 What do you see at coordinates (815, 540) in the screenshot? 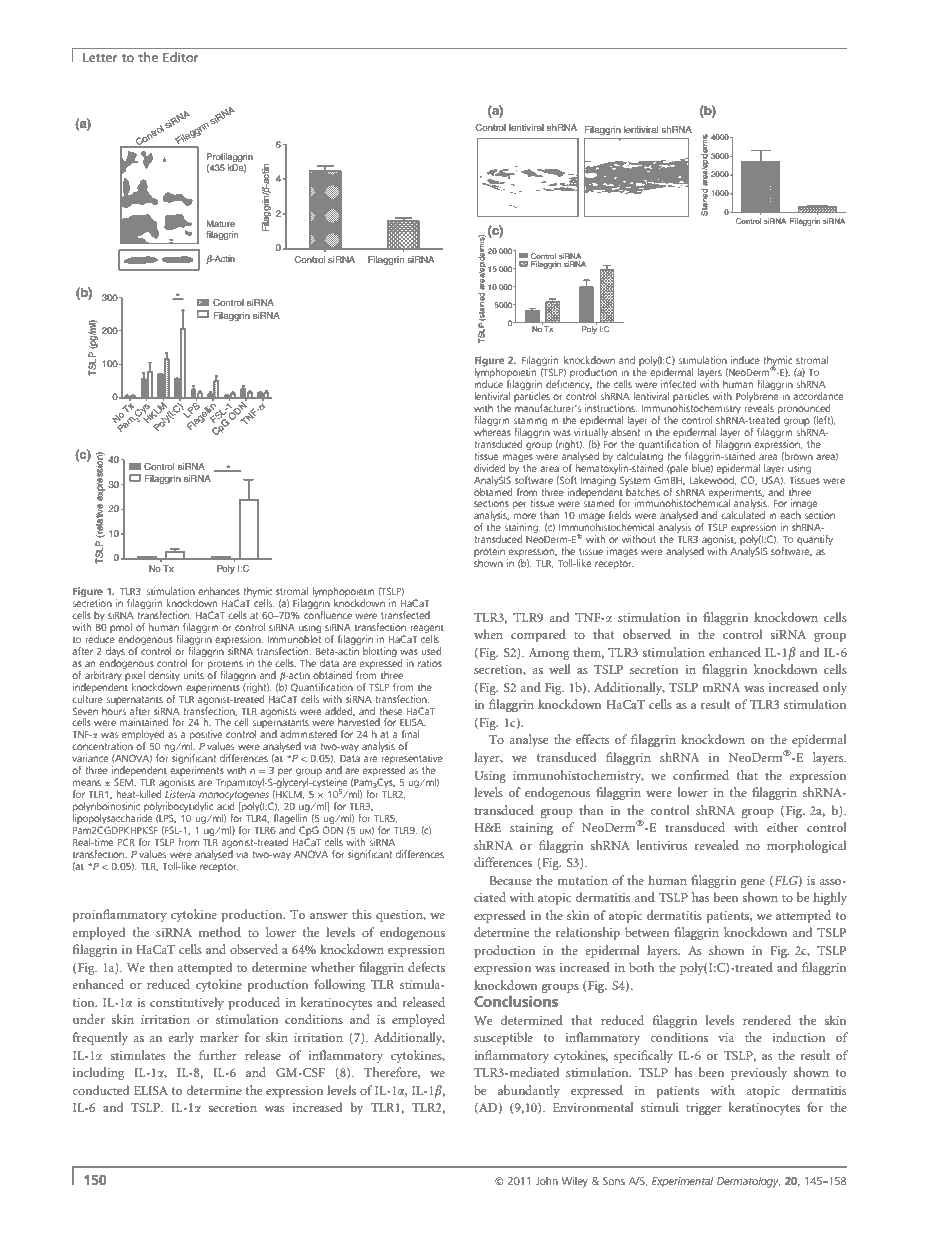
I see `quantify` at bounding box center [815, 540].
